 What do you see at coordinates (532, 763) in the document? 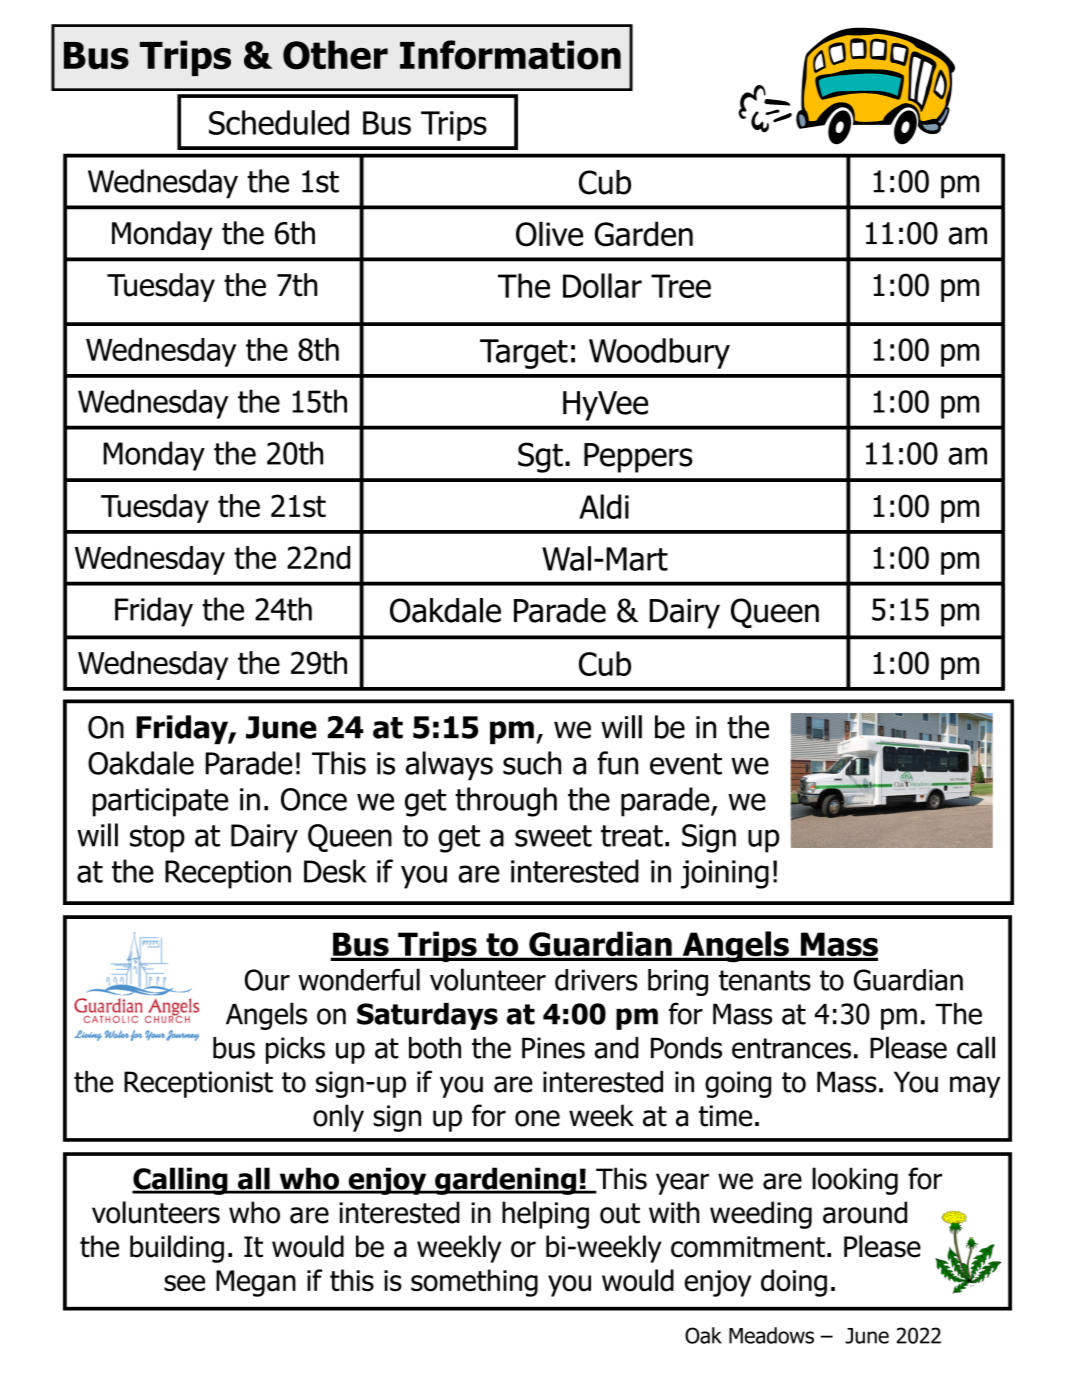
I see `such` at bounding box center [532, 763].
